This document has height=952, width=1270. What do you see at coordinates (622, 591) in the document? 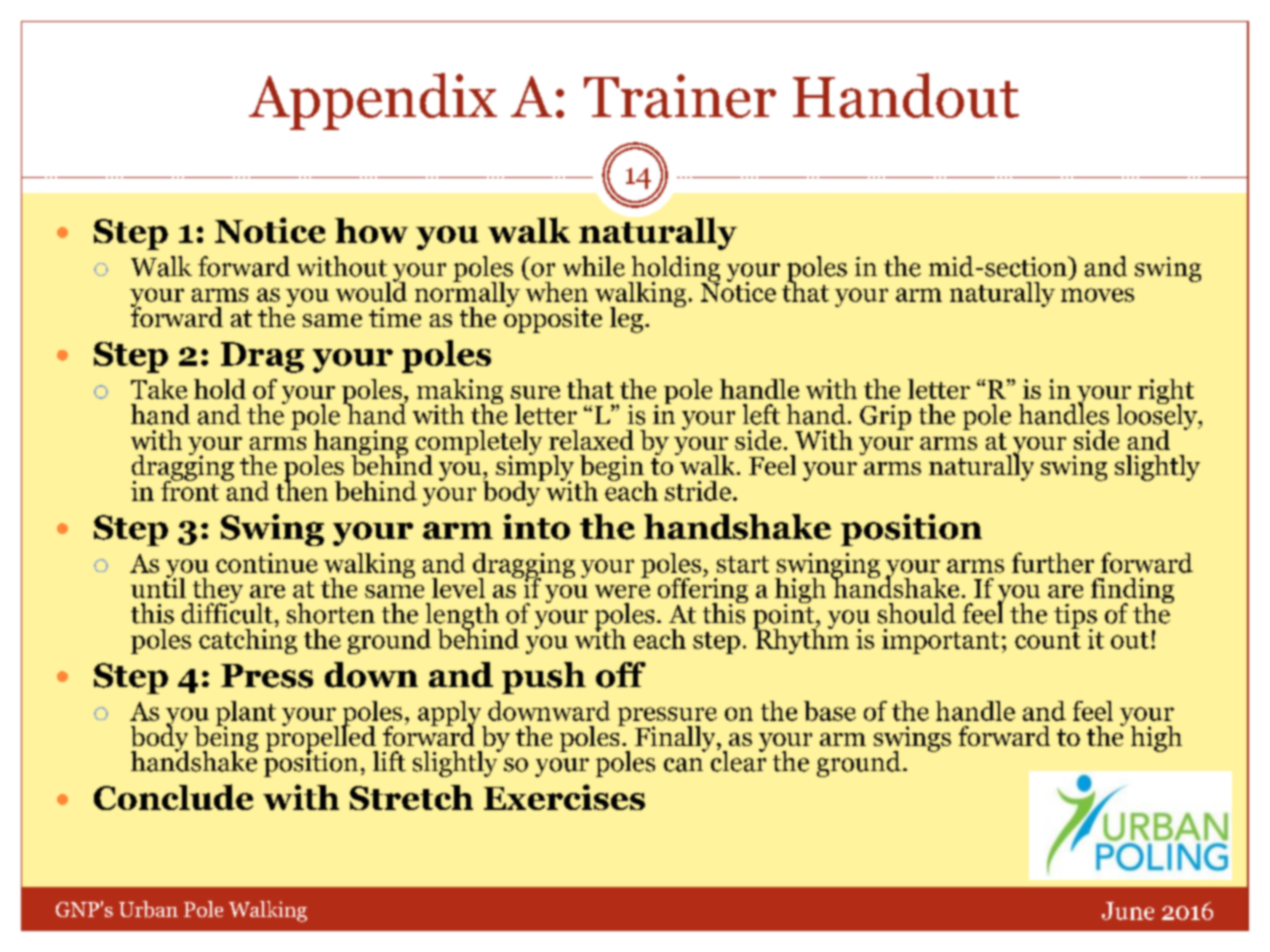
I see `were` at bounding box center [622, 591].
